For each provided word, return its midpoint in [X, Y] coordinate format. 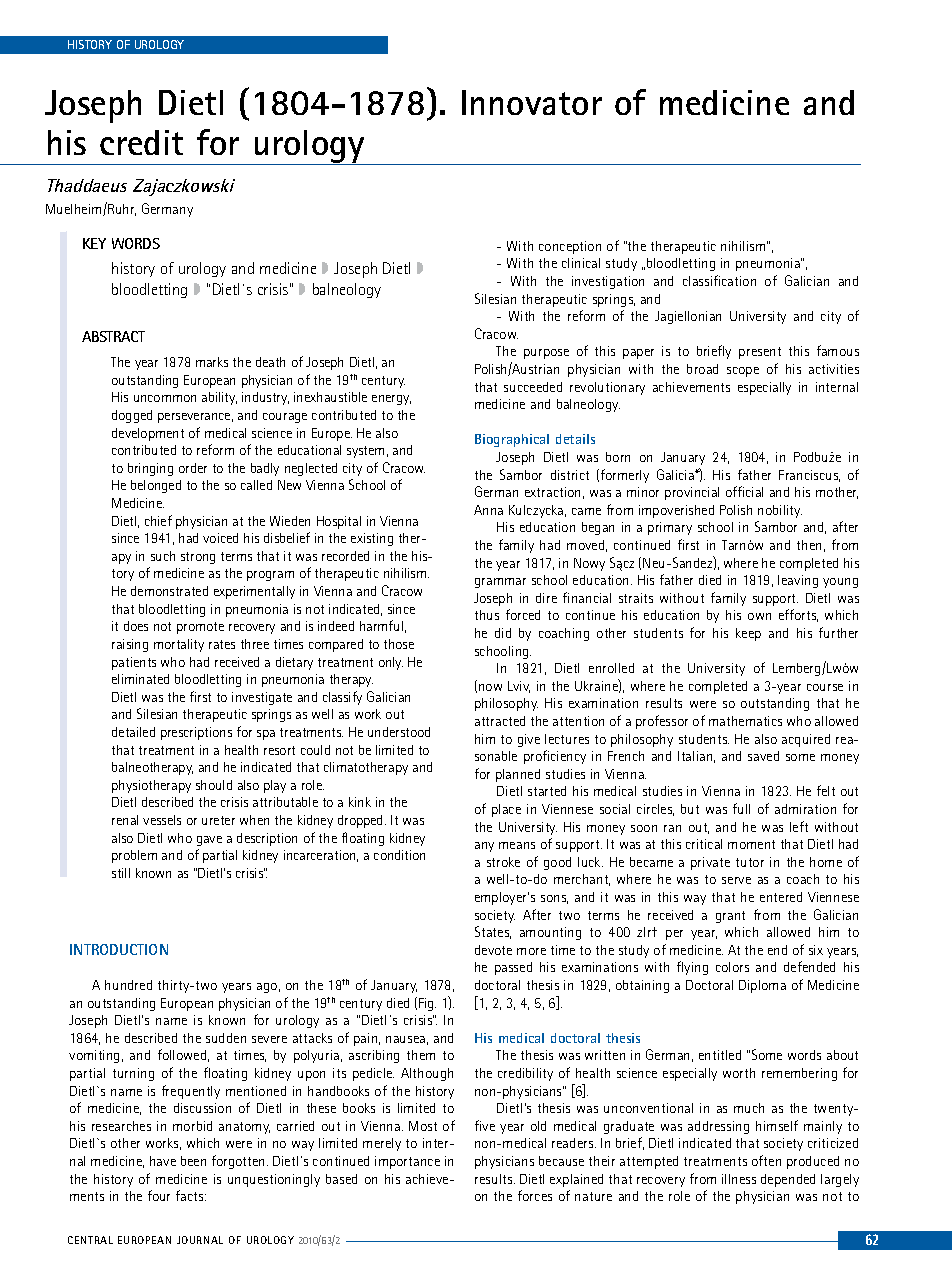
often [766, 1160]
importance [407, 1162]
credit [141, 142]
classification [719, 280]
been [193, 1161]
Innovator [532, 102]
